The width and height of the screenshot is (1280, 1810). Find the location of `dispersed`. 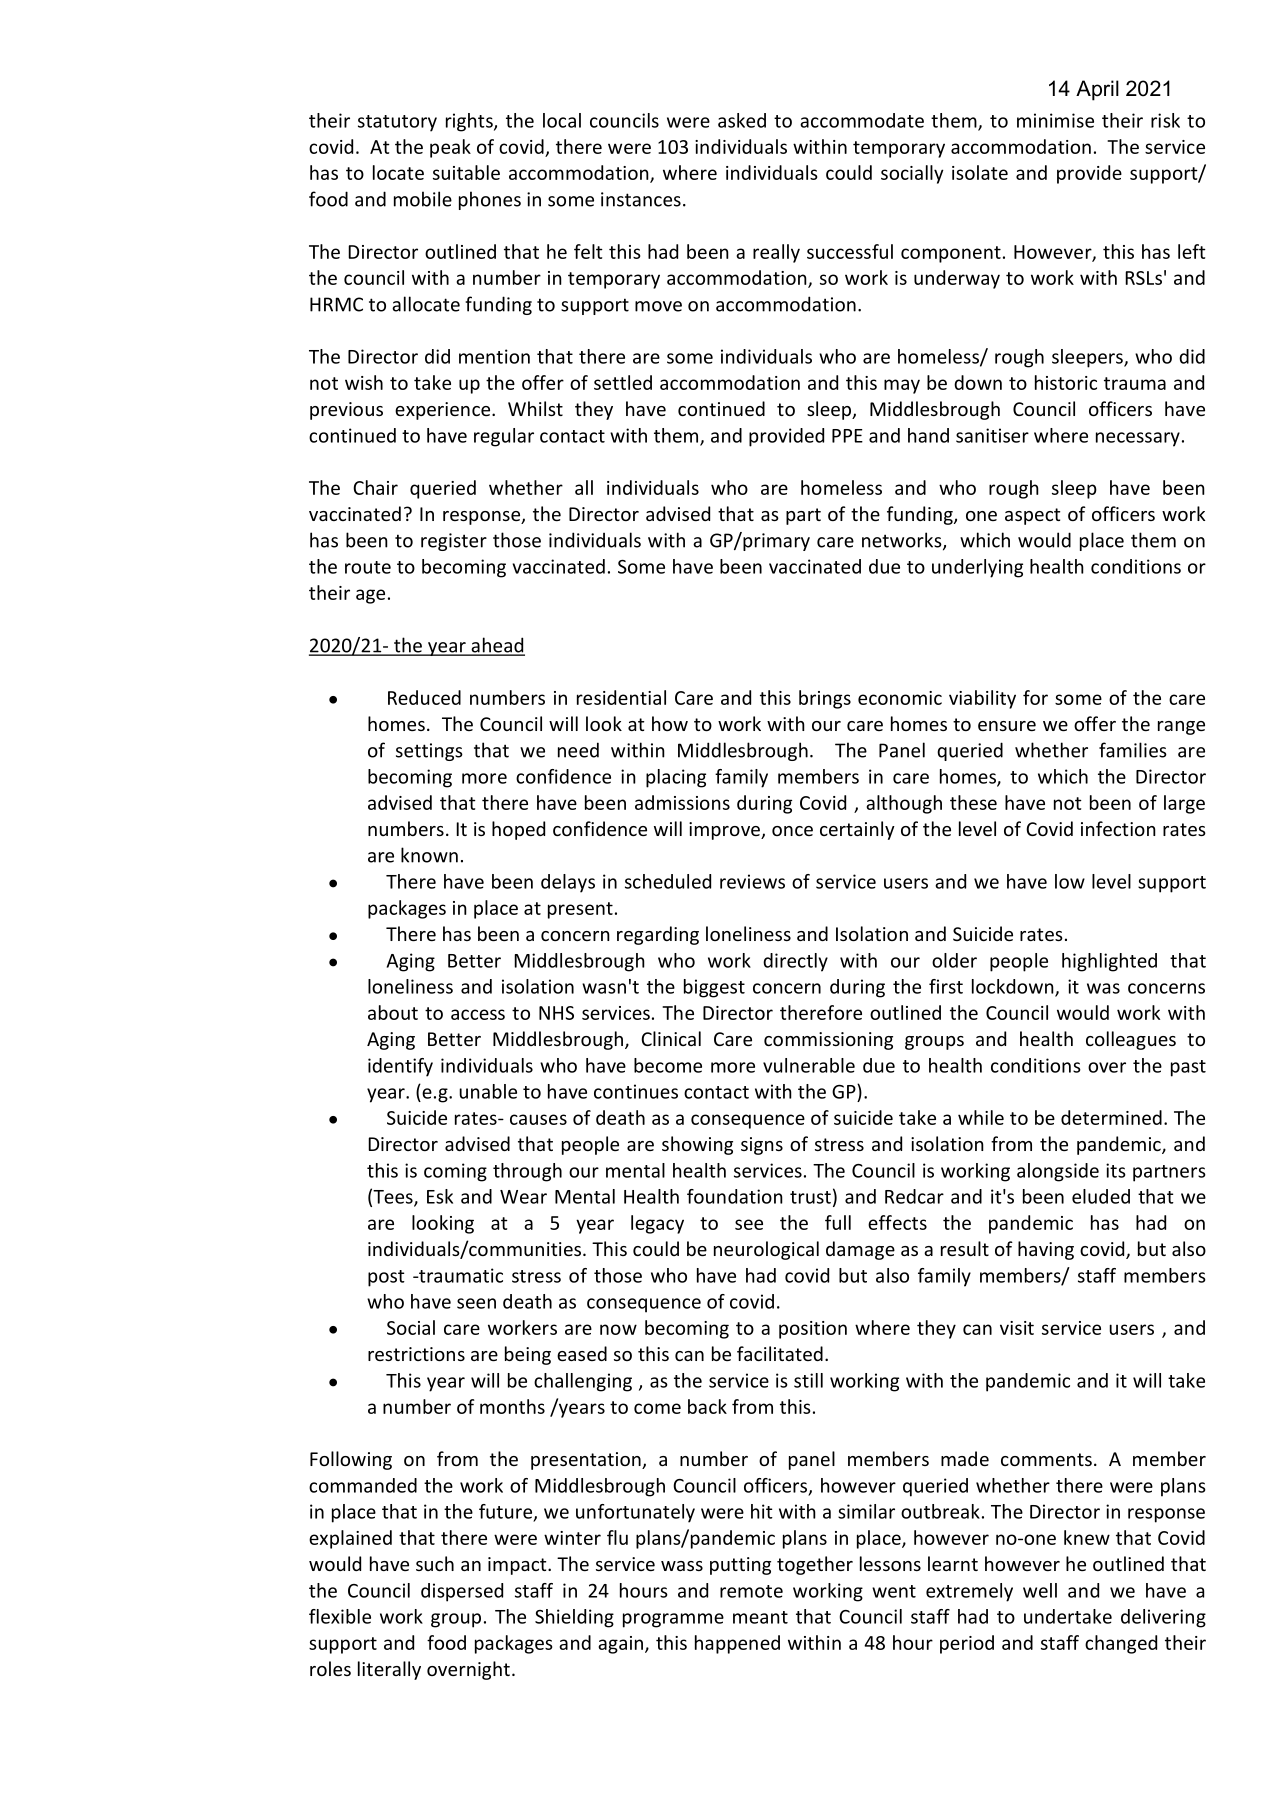

dispersed is located at coordinates (462, 1592).
